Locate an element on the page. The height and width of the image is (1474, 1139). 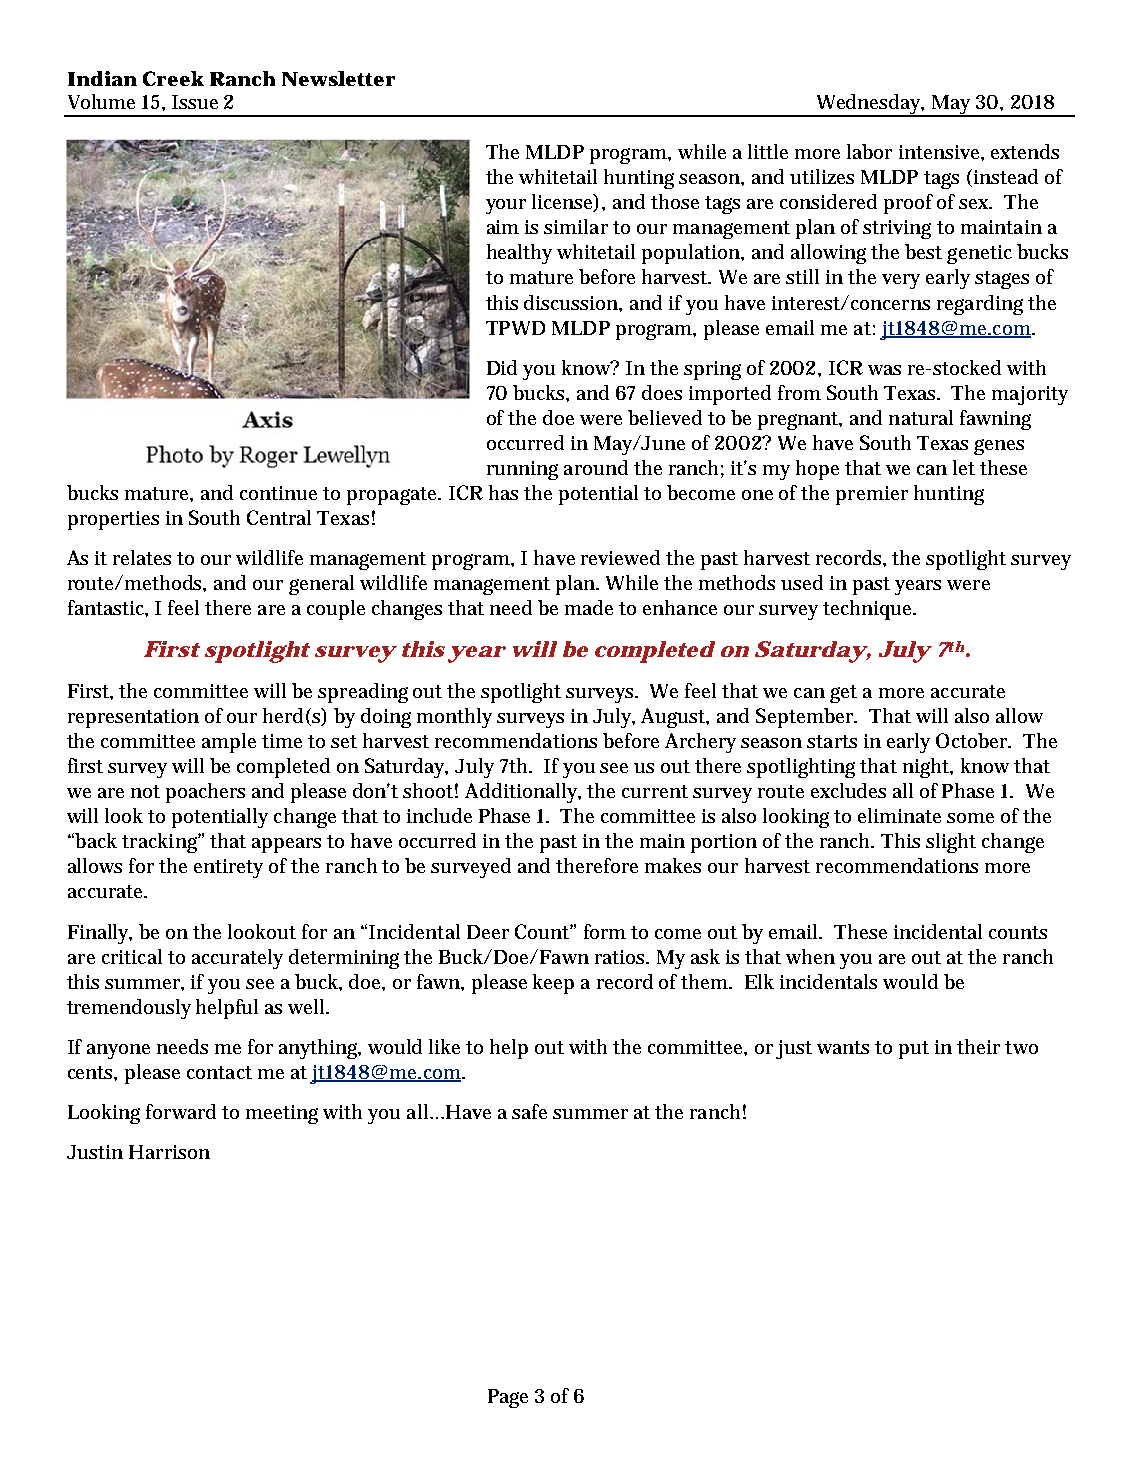
your is located at coordinates (506, 206).
